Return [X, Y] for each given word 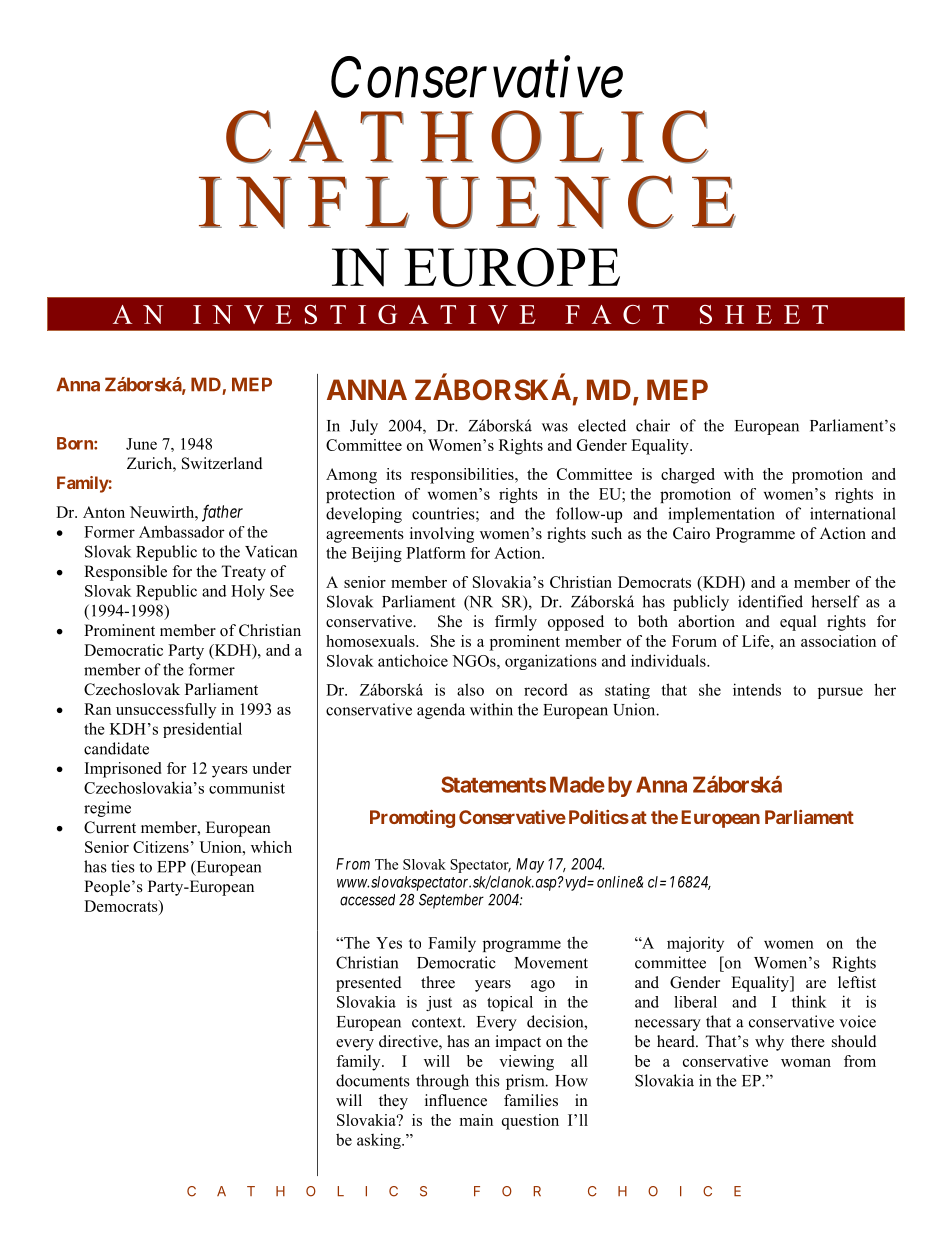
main [476, 1120]
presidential [202, 730]
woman [806, 1063]
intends [757, 689]
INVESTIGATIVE [364, 314]
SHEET [764, 314]
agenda [441, 711]
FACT [617, 314]
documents [373, 1080]
